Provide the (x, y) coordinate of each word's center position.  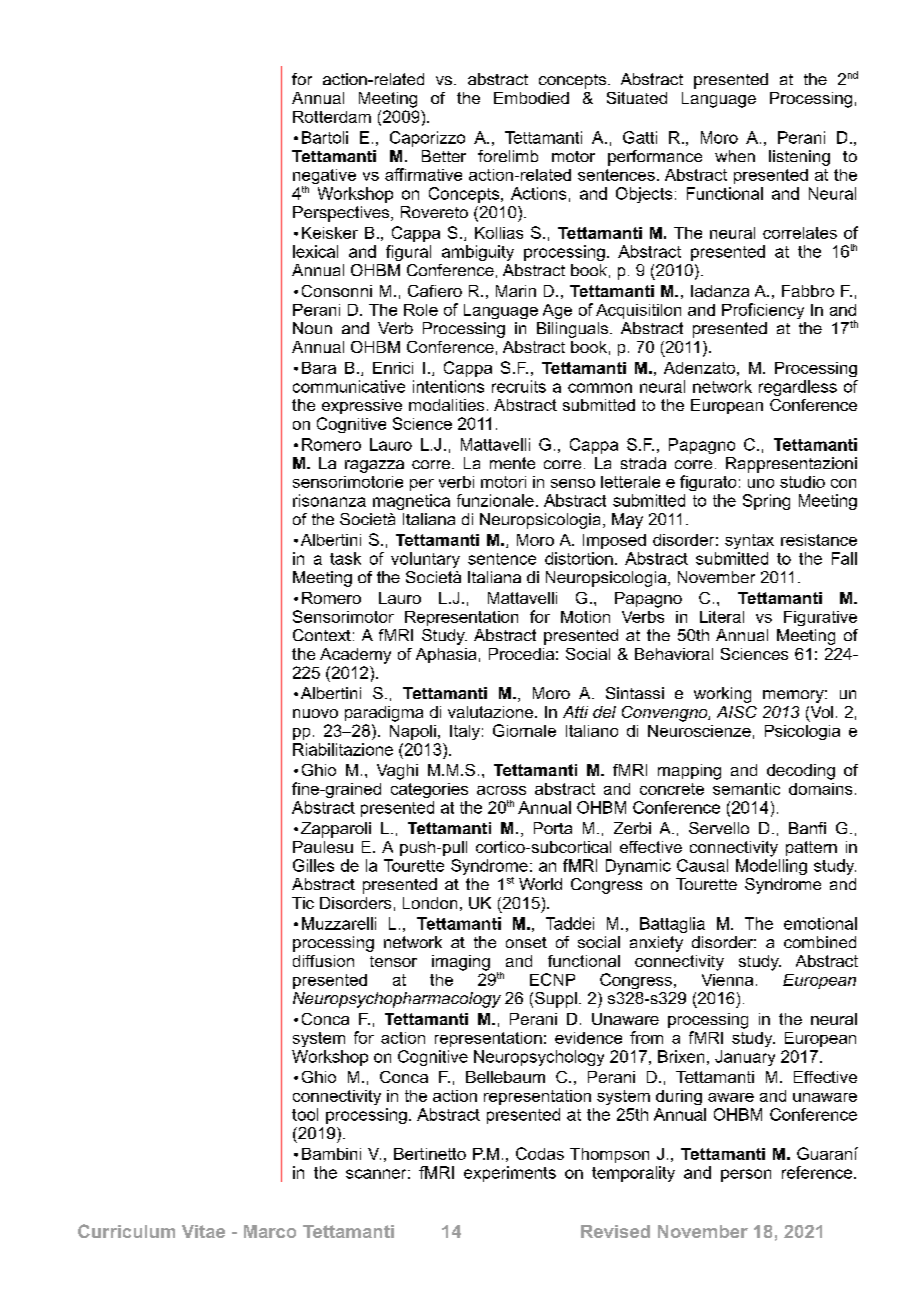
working (722, 695)
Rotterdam (332, 117)
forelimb (508, 156)
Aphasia (446, 655)
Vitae (203, 1231)
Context (322, 635)
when (735, 156)
